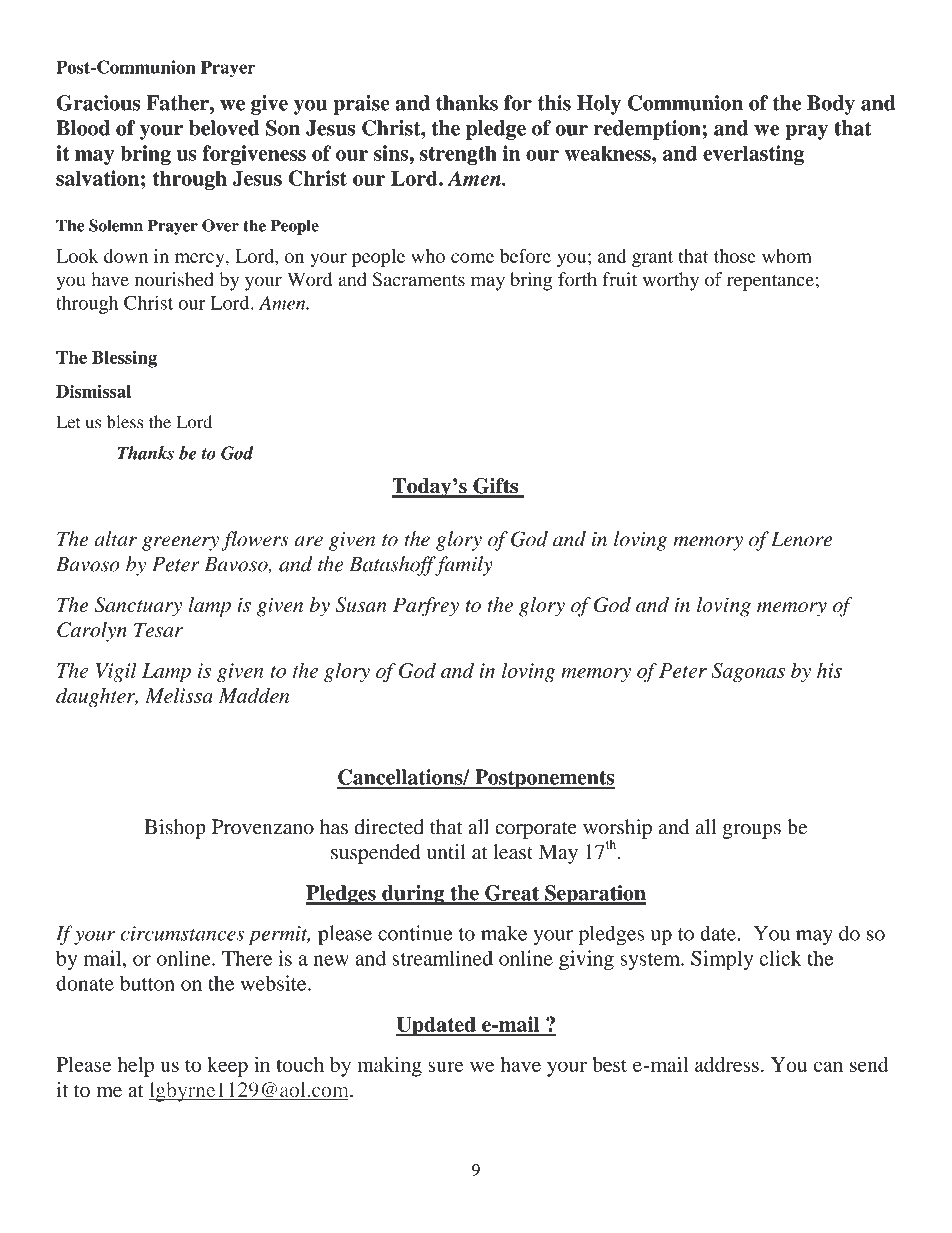 Image resolution: width=952 pixels, height=1233 pixels. Describe the element at coordinates (751, 831) in the screenshot. I see `groups` at that location.
